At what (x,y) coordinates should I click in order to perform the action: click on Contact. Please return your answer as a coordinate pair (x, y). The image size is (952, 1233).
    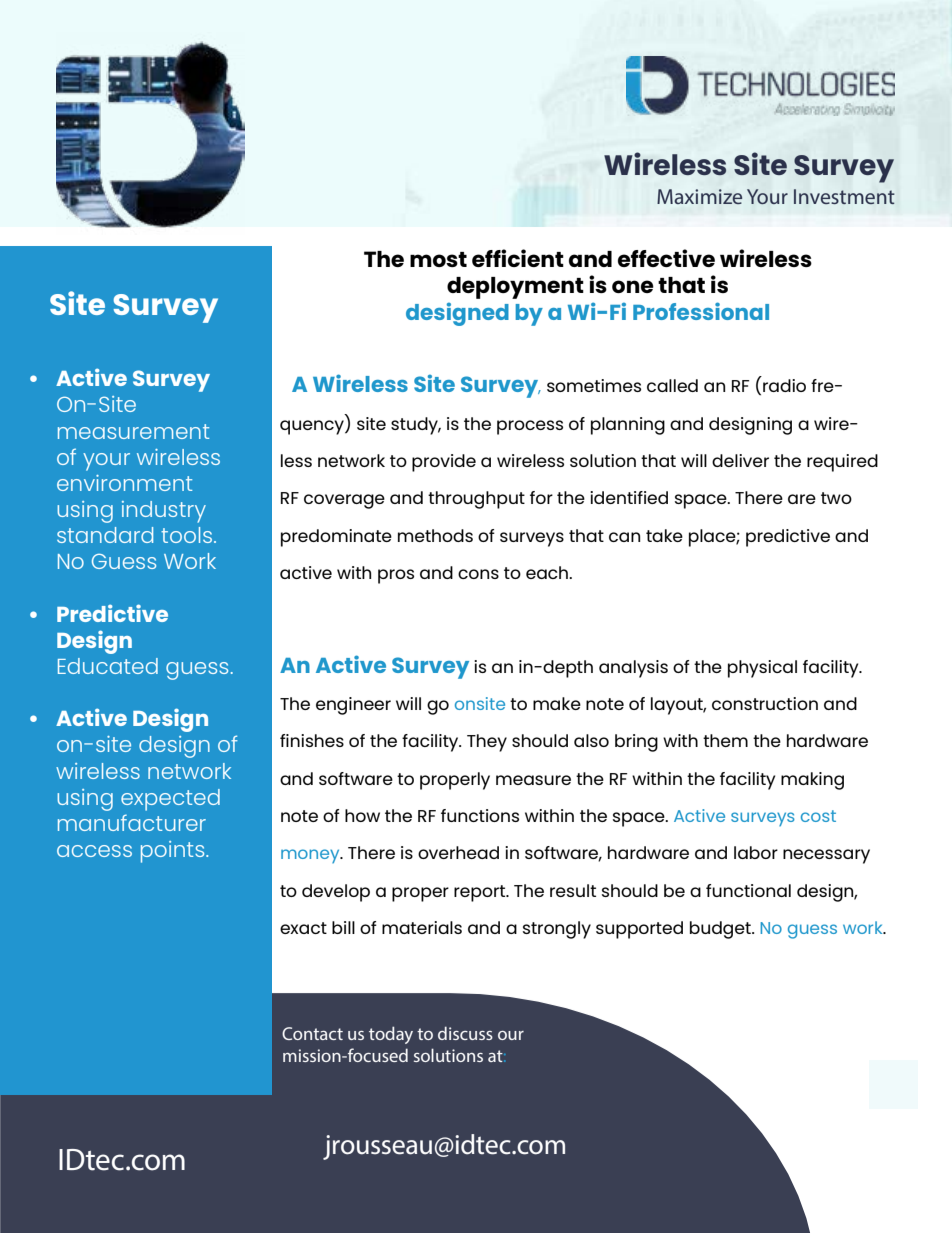
    Looking at the image, I should click on (312, 1033).
